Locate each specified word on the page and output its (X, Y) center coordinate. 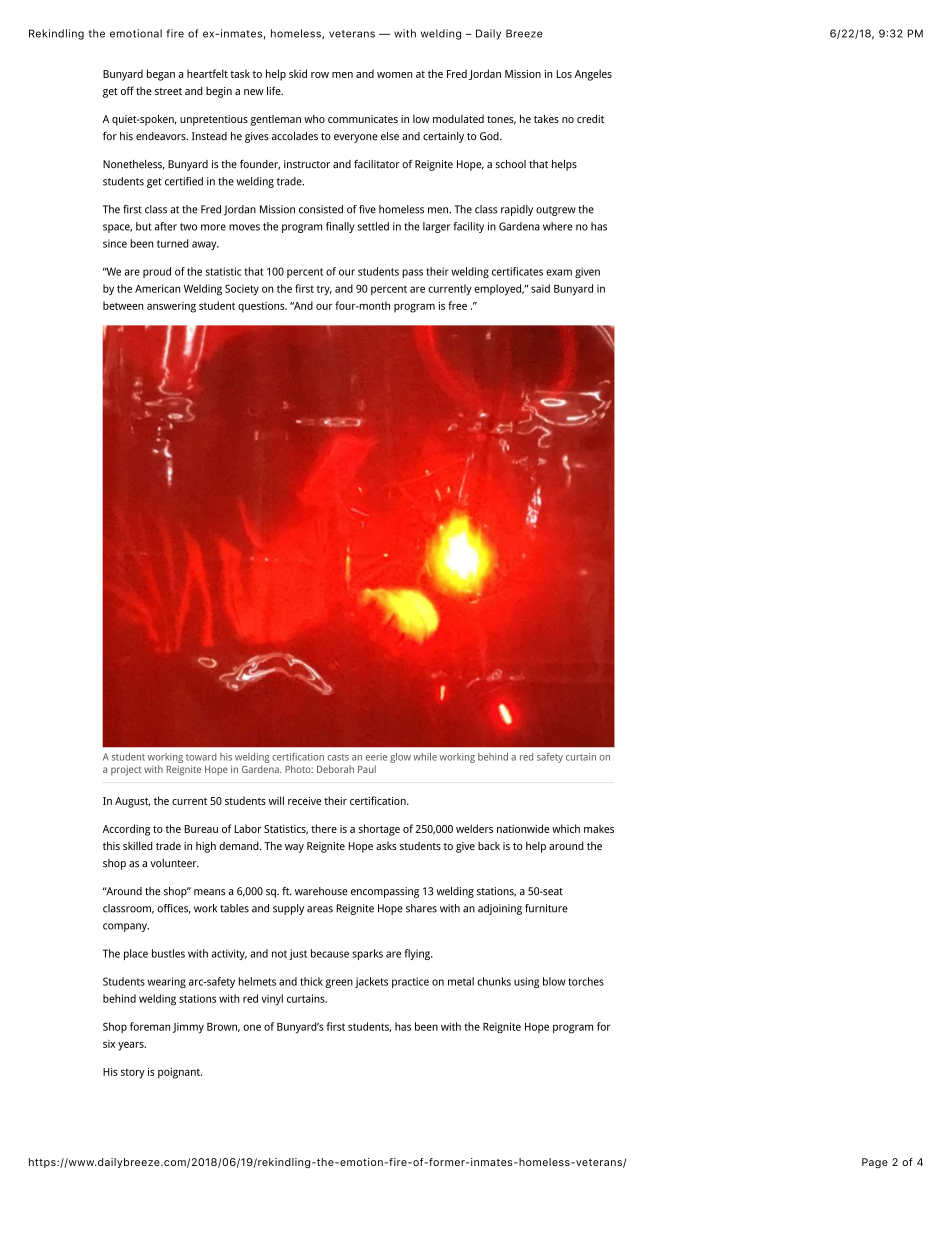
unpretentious (214, 120)
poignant (180, 1073)
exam (559, 272)
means (209, 892)
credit (590, 118)
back (489, 846)
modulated (458, 119)
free (457, 305)
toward (201, 757)
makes (599, 828)
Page (875, 1163)
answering (171, 307)
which (566, 828)
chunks (494, 981)
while (425, 757)
